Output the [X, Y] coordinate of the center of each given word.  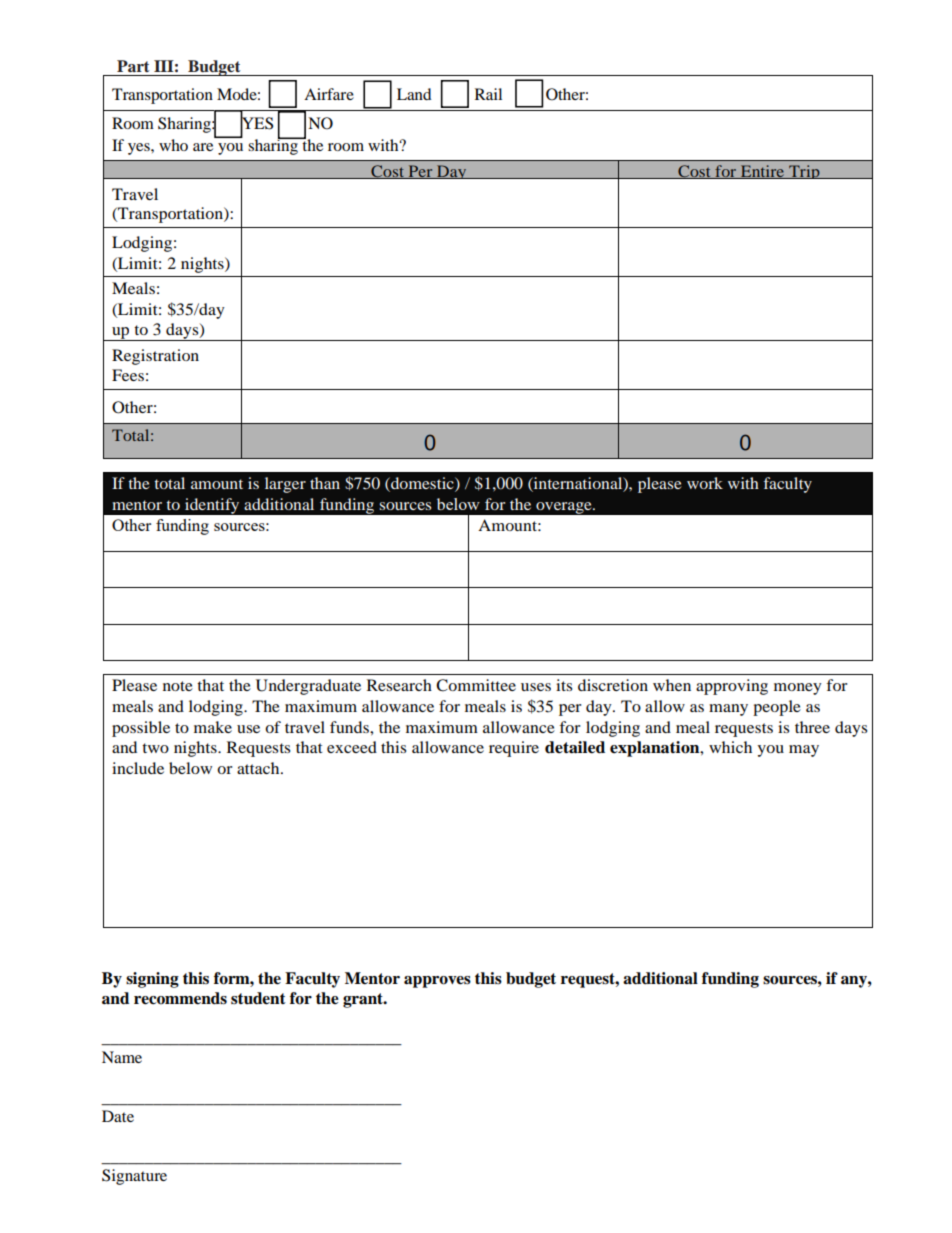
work [705, 483]
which [730, 747]
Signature [134, 1177]
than [325, 483]
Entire [763, 172]
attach [259, 768]
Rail [488, 94]
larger [285, 485]
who [173, 145]
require [514, 749]
